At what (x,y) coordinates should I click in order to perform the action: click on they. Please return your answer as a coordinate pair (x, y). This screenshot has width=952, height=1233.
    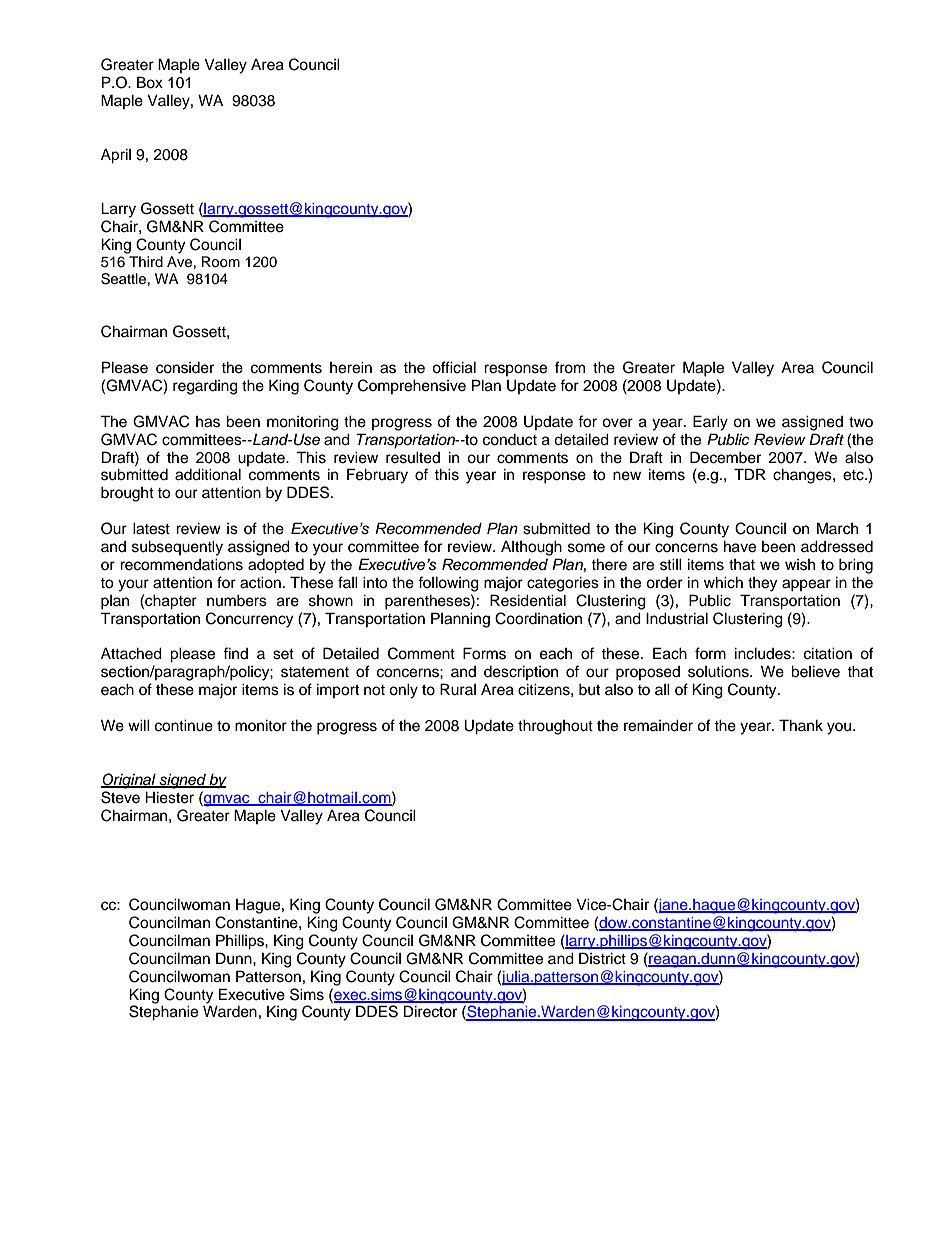
    Looking at the image, I should click on (762, 584).
